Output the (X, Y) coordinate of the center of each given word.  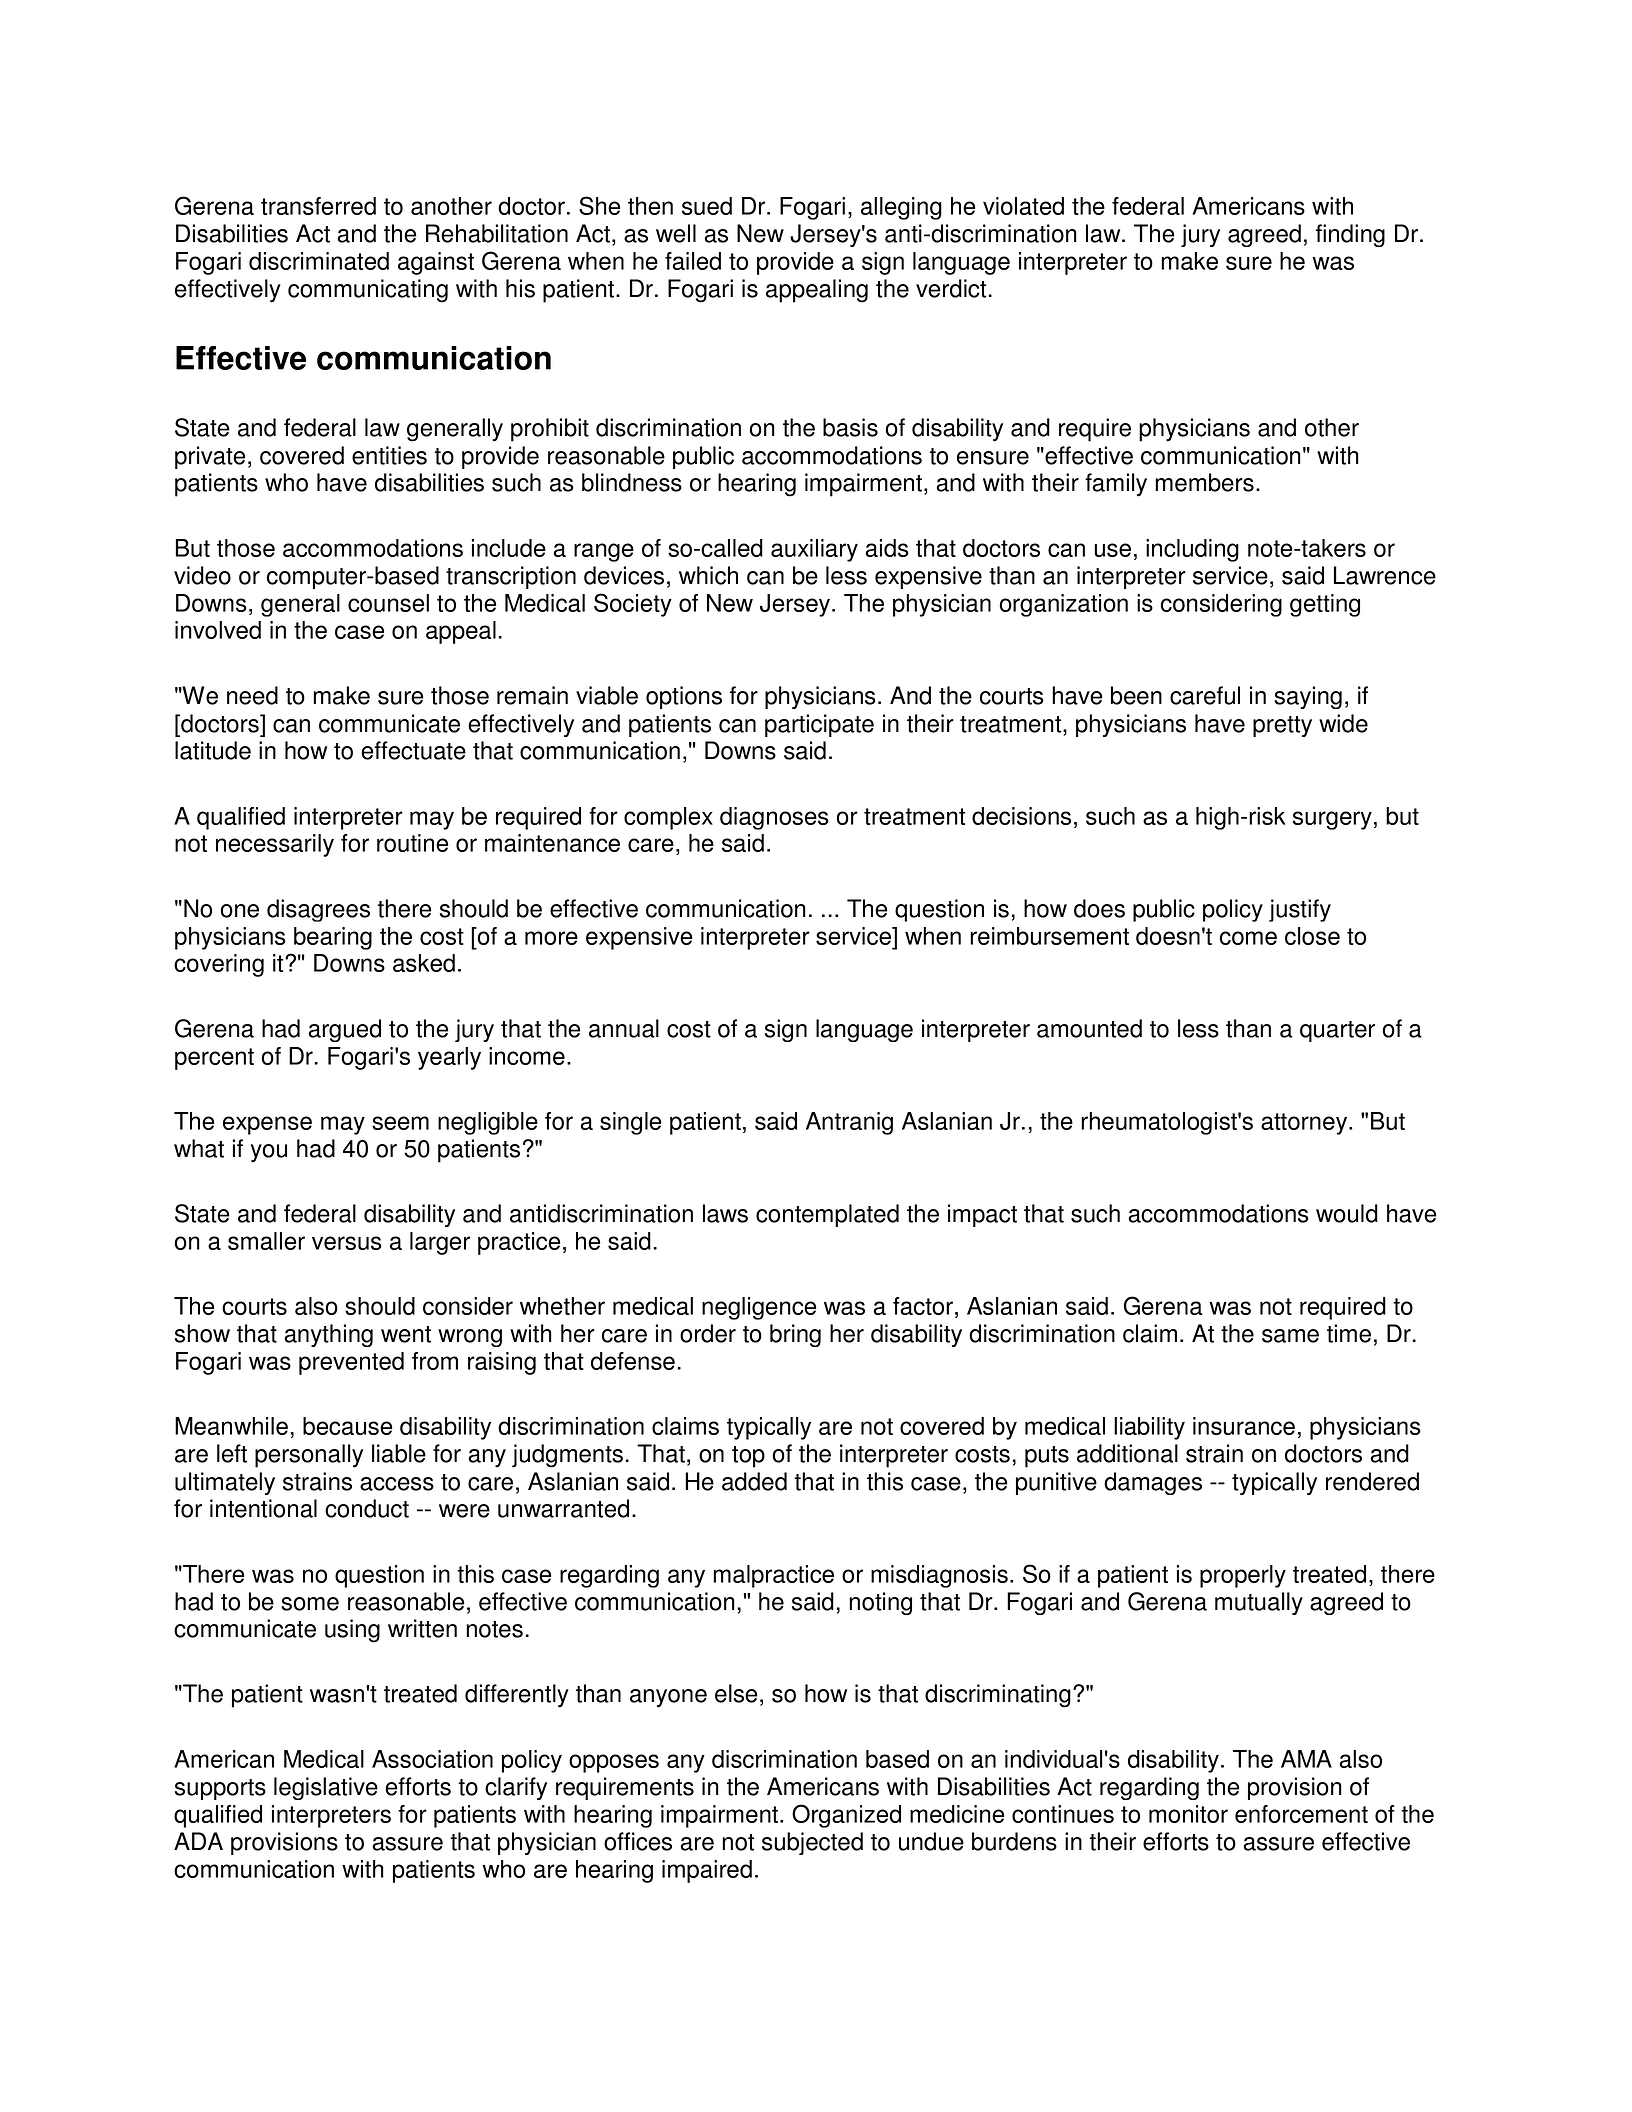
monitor (1188, 1814)
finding (1350, 235)
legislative (326, 1788)
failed (693, 261)
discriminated (319, 261)
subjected (812, 1843)
